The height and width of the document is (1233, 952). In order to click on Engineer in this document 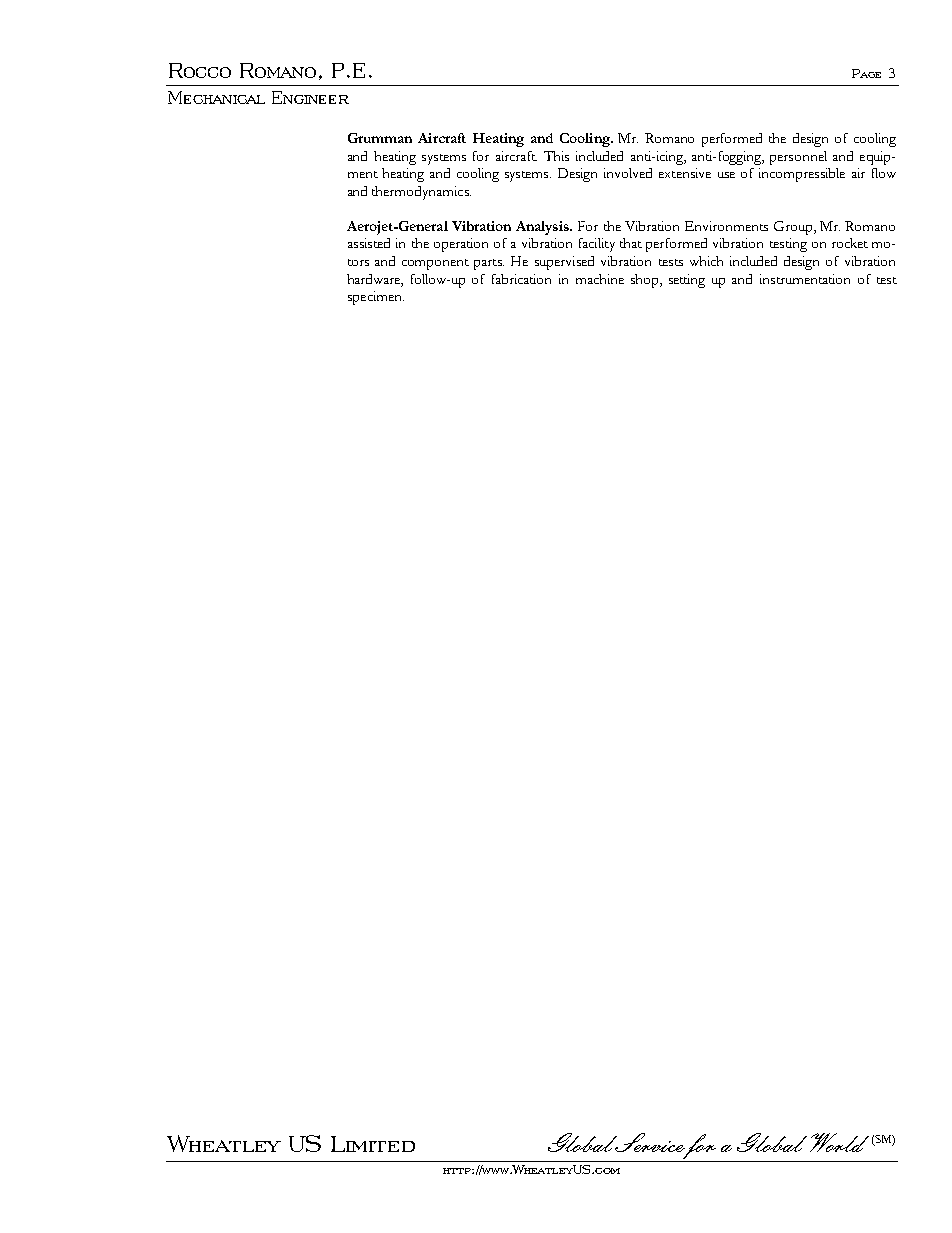, I will do `click(310, 97)`.
